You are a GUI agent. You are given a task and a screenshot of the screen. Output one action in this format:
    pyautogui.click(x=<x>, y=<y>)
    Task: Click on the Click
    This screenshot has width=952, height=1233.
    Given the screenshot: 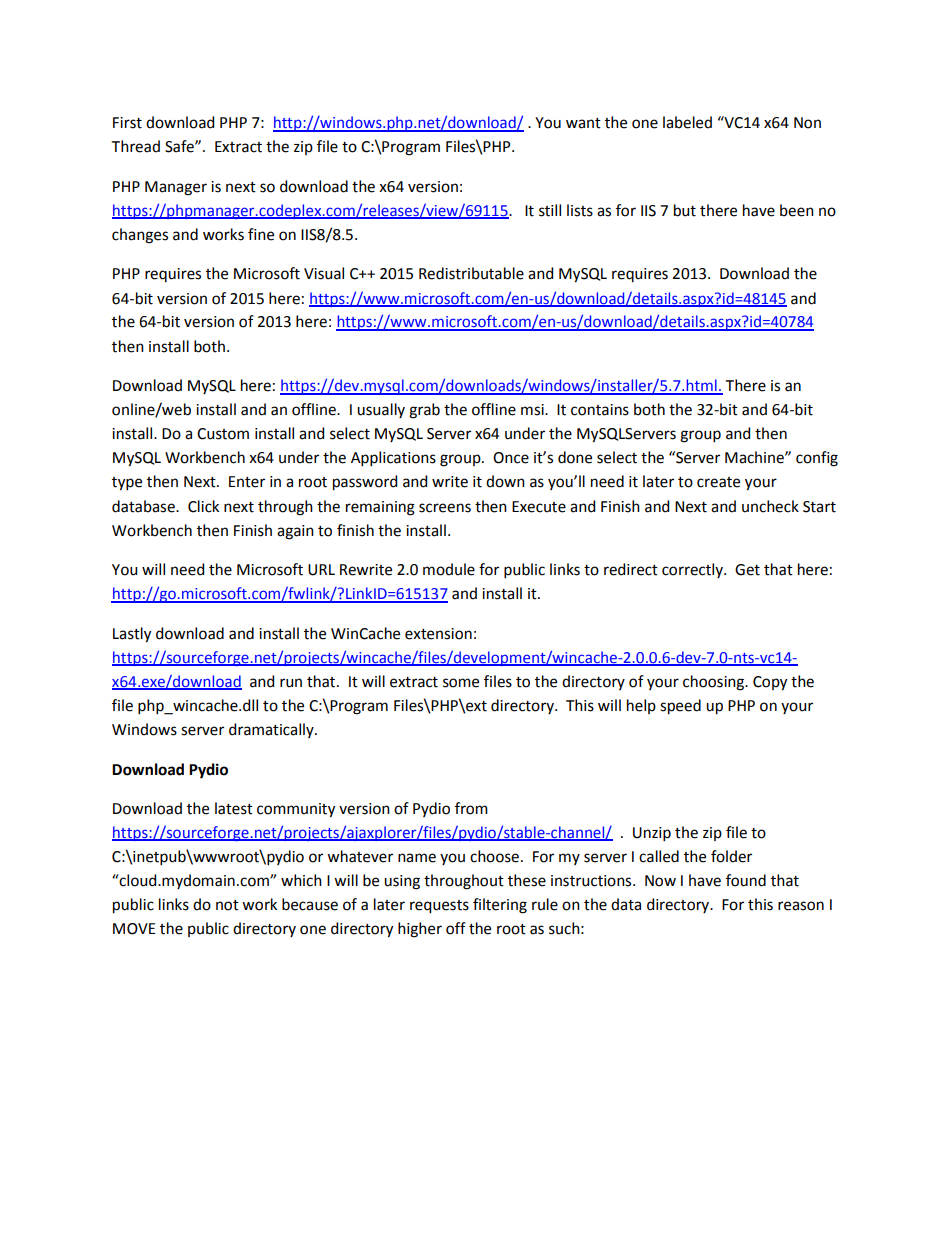 What is the action you would take?
    pyautogui.click(x=203, y=506)
